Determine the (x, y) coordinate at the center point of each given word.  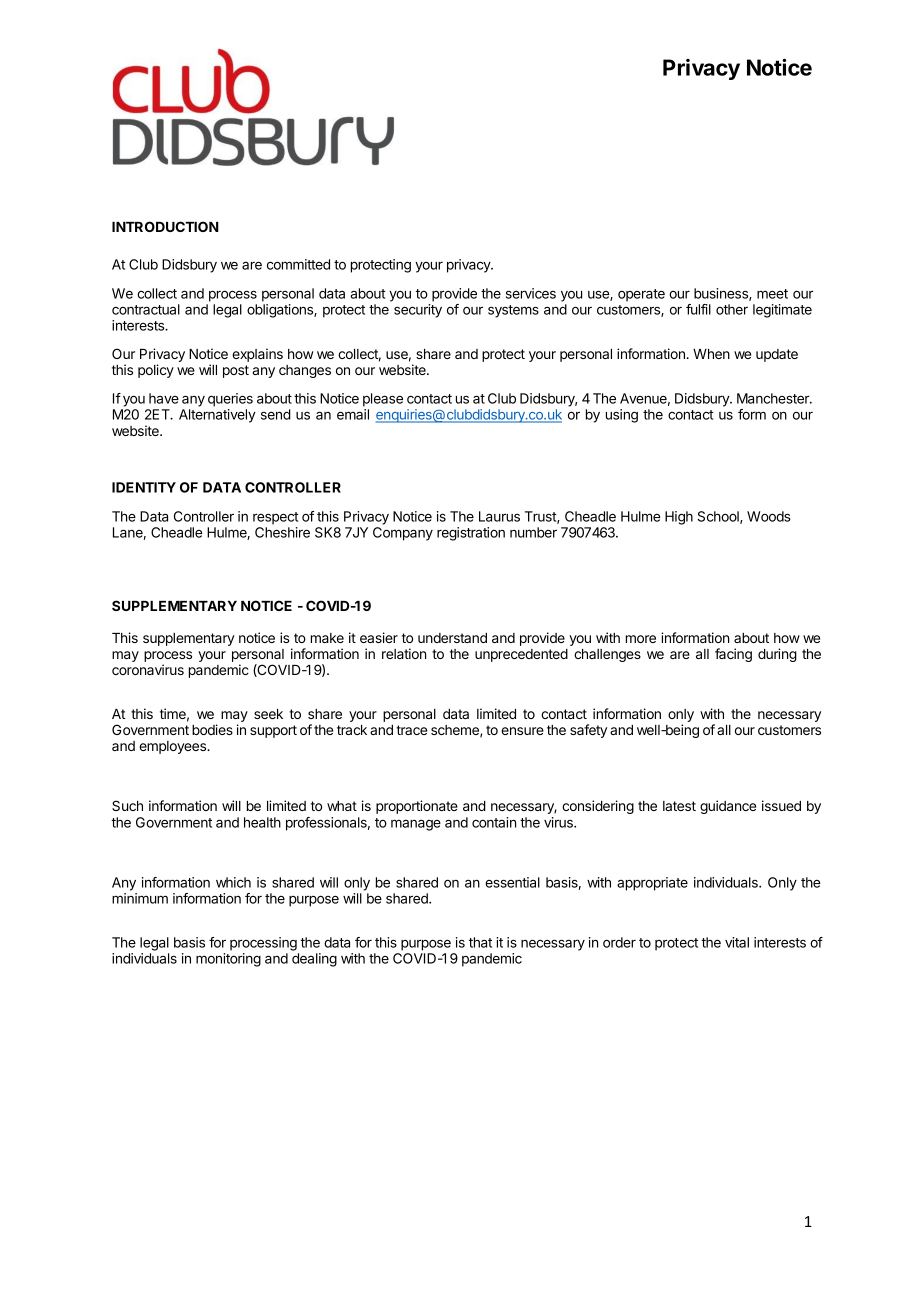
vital (737, 942)
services (531, 293)
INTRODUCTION (165, 226)
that (480, 942)
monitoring (228, 960)
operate (641, 295)
